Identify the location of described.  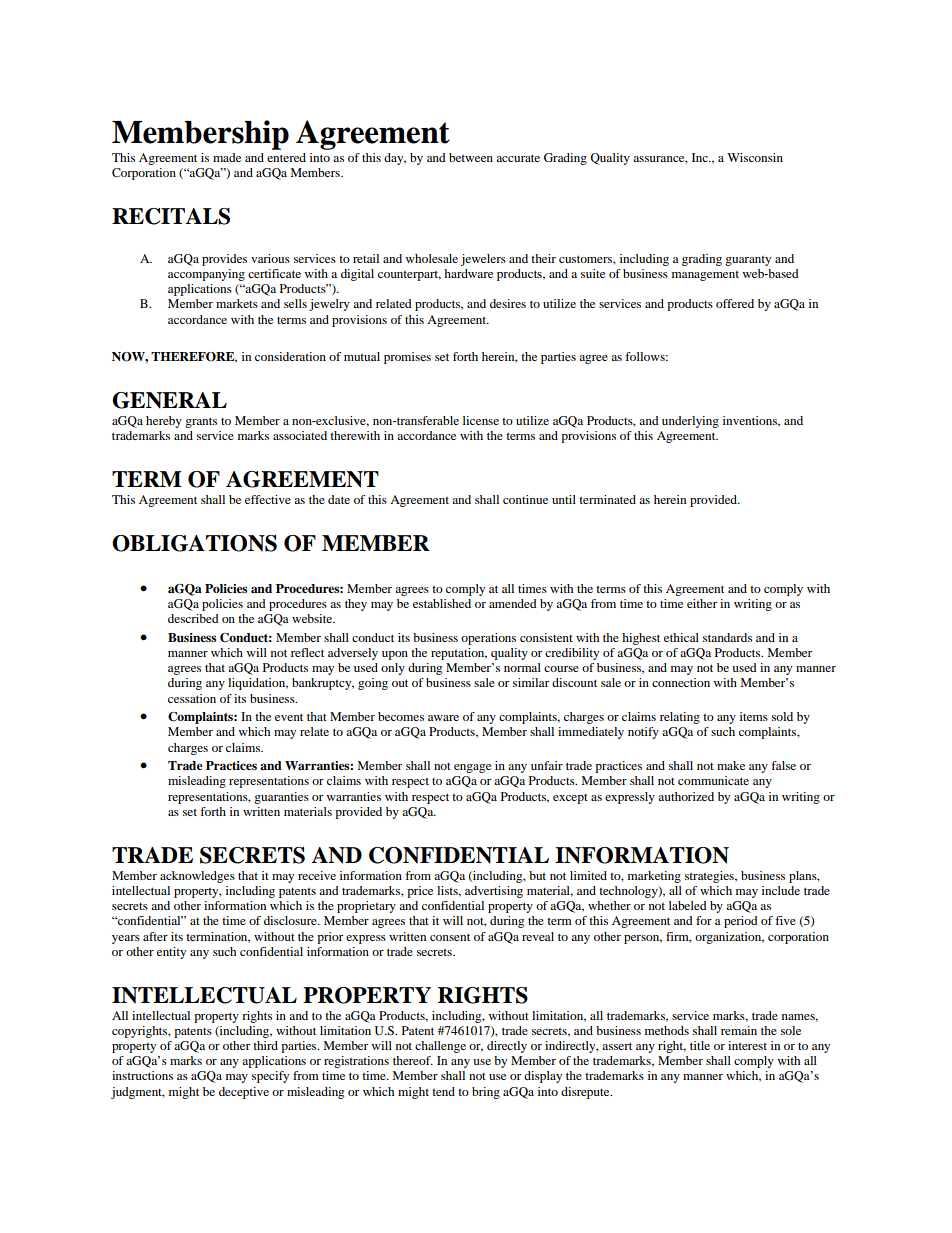
(193, 618).
